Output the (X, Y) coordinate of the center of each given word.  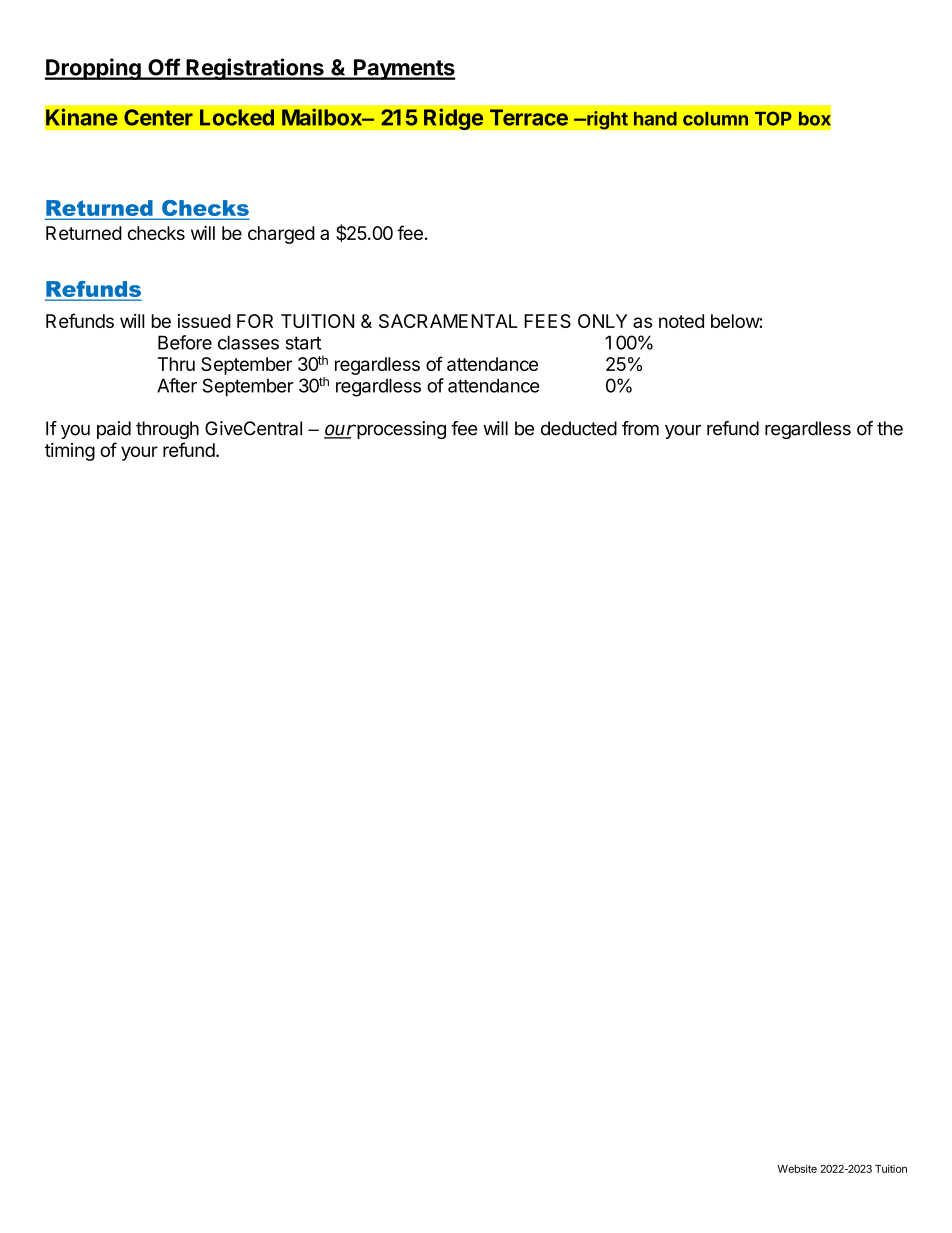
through (167, 430)
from (640, 428)
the (890, 428)
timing (70, 452)
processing (400, 430)
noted (681, 321)
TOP (773, 118)
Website (797, 1168)
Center (158, 117)
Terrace (529, 117)
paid (114, 430)
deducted (579, 428)
